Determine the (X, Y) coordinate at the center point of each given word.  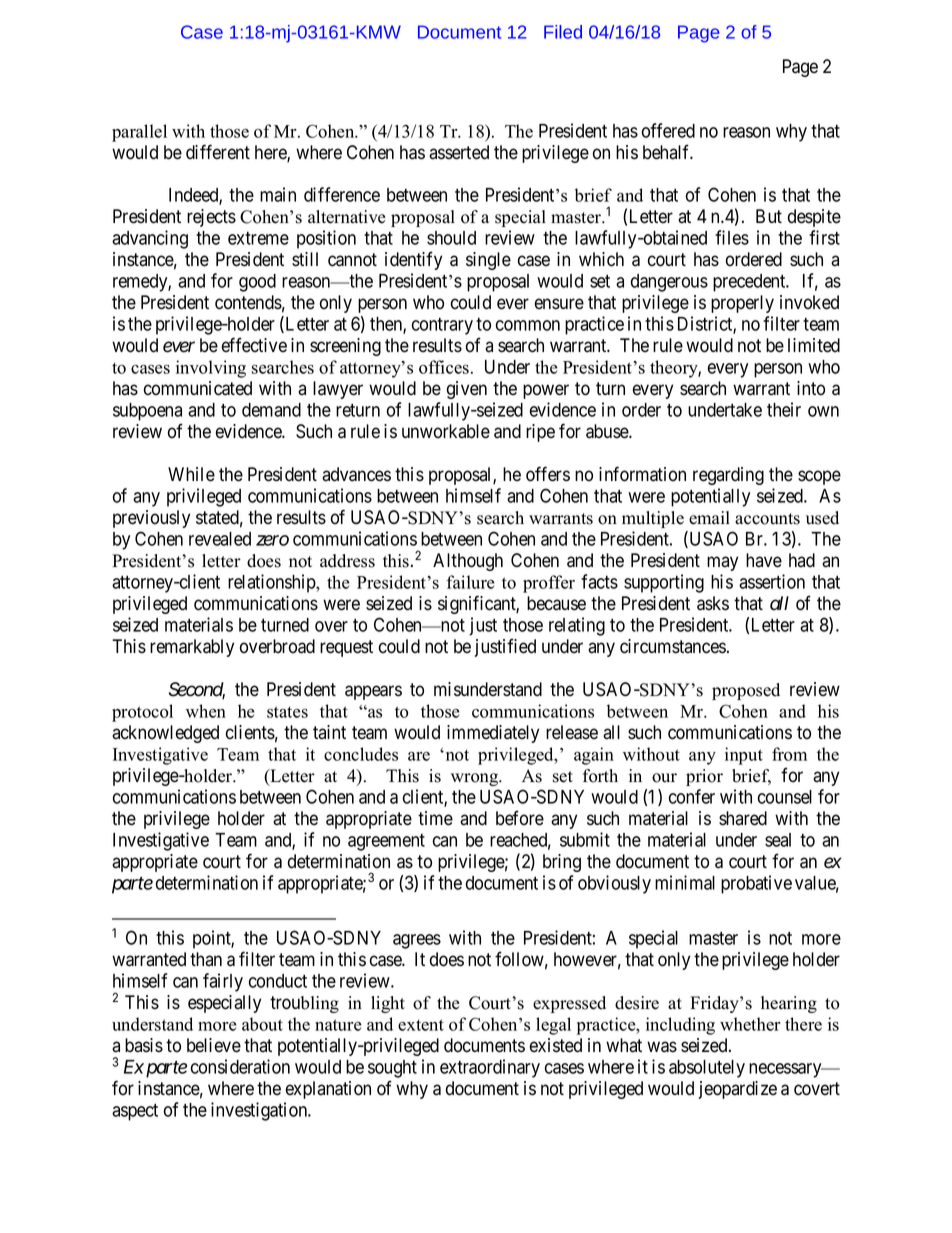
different (218, 152)
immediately (493, 734)
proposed (746, 691)
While (191, 474)
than (206, 959)
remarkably (192, 648)
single (488, 261)
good (257, 283)
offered (668, 130)
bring (562, 863)
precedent (750, 283)
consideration (240, 1066)
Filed (563, 32)
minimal (685, 882)
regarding (728, 476)
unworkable (446, 431)
